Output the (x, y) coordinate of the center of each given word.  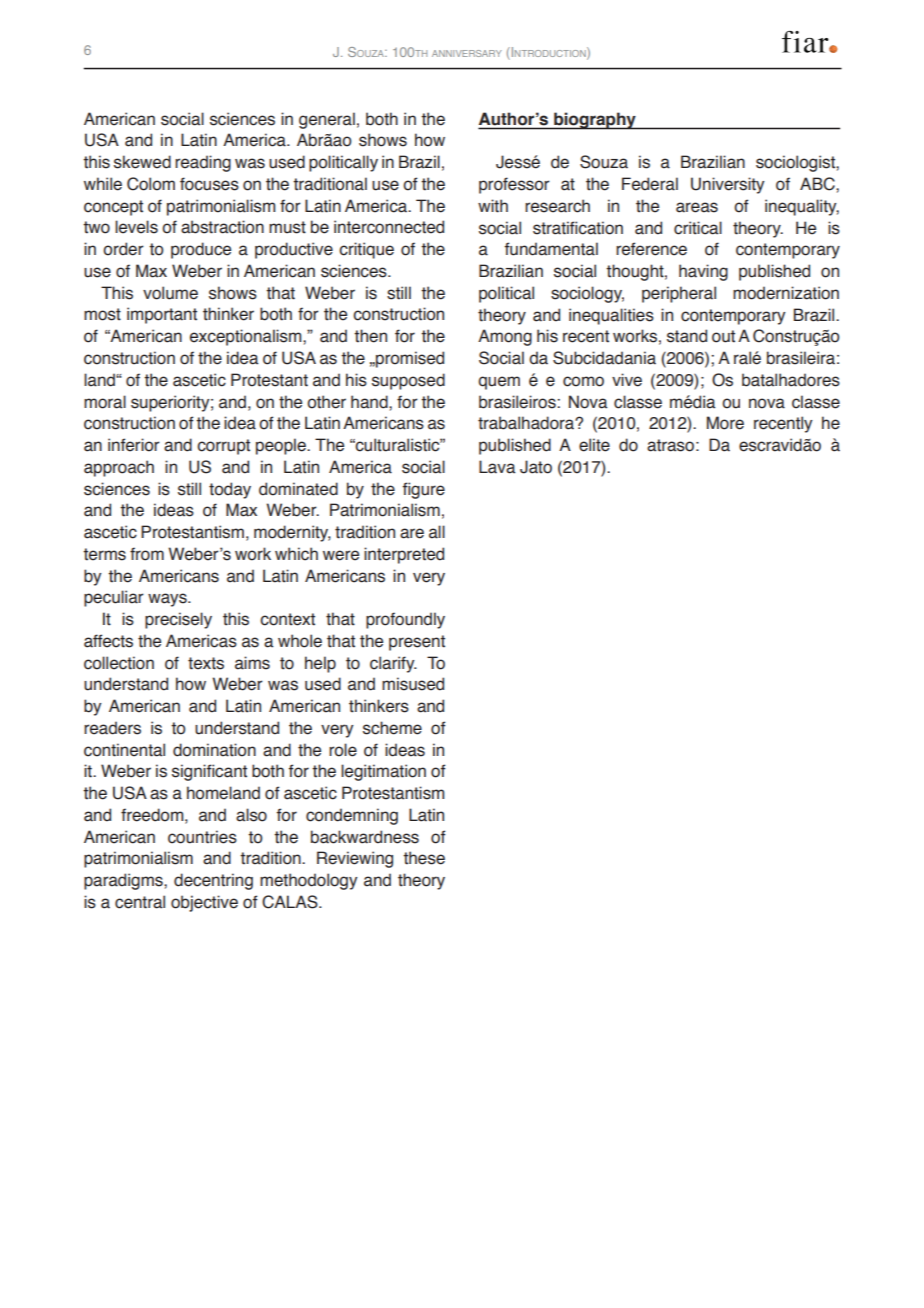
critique (366, 250)
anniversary (467, 53)
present (417, 643)
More (725, 423)
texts (206, 663)
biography (595, 121)
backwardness (365, 837)
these (424, 858)
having (703, 272)
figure (424, 490)
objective (204, 903)
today (230, 490)
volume (170, 293)
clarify (393, 664)
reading (203, 163)
